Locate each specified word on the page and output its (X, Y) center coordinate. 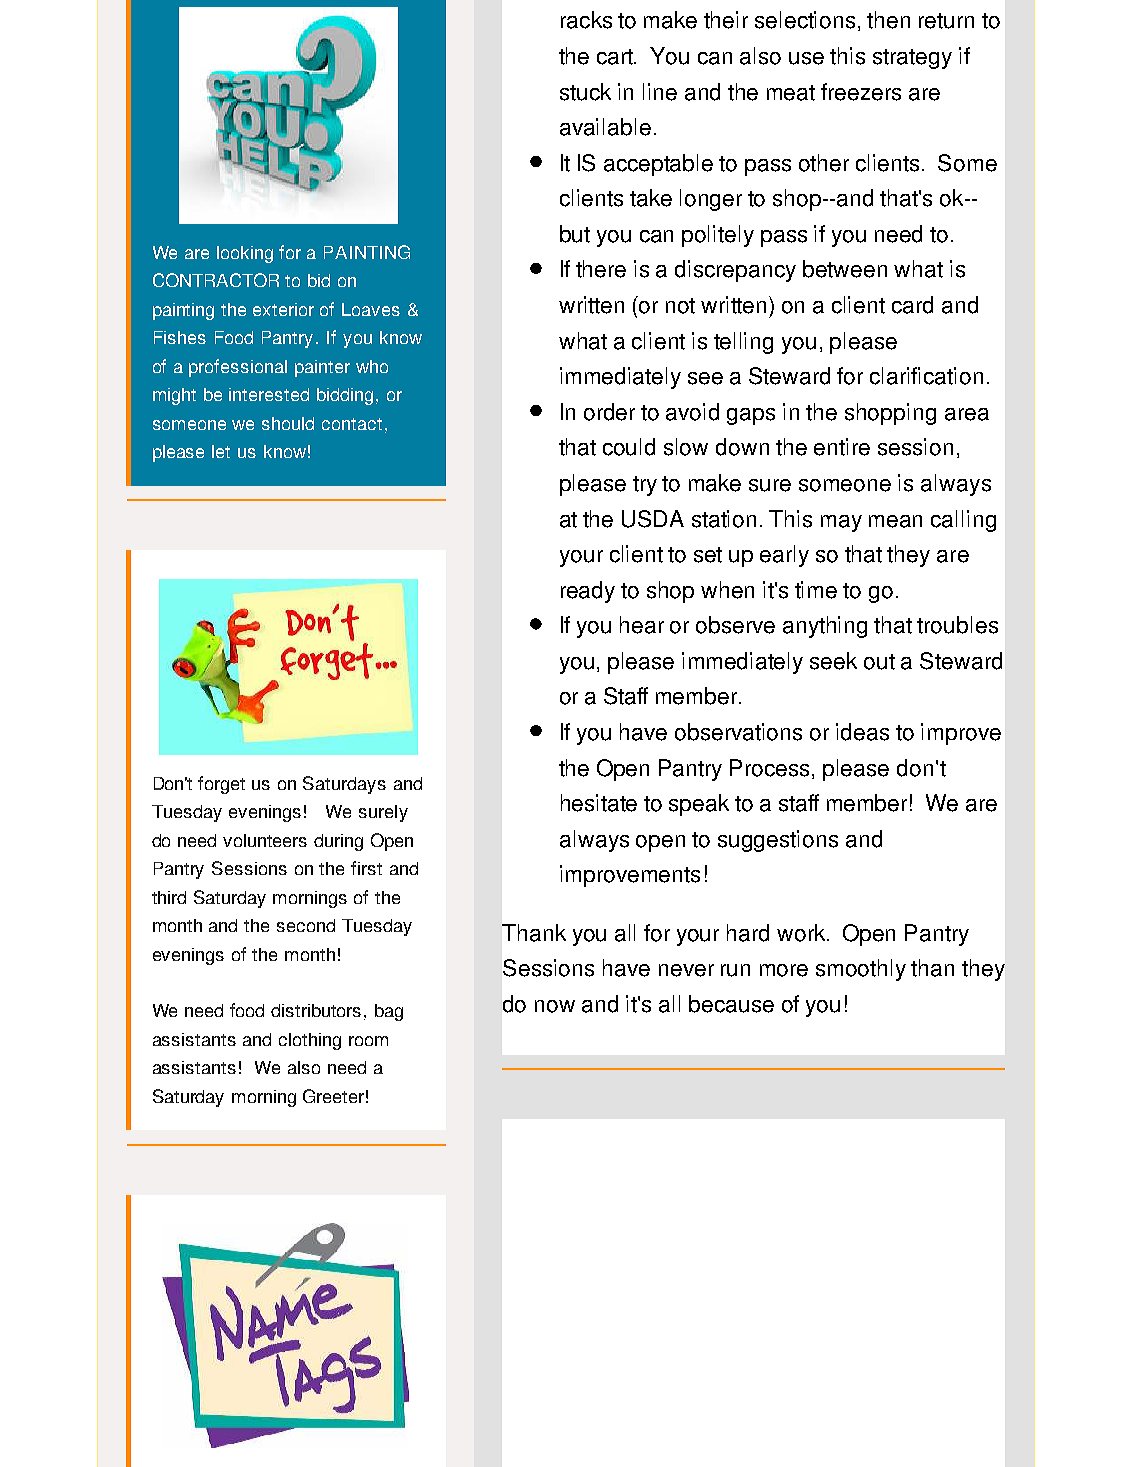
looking (245, 254)
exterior (283, 309)
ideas (862, 732)
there (601, 269)
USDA (653, 519)
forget (221, 785)
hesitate (599, 803)
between (845, 269)
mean (895, 521)
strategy (912, 59)
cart (616, 57)
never (686, 970)
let (221, 451)
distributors (316, 1010)
